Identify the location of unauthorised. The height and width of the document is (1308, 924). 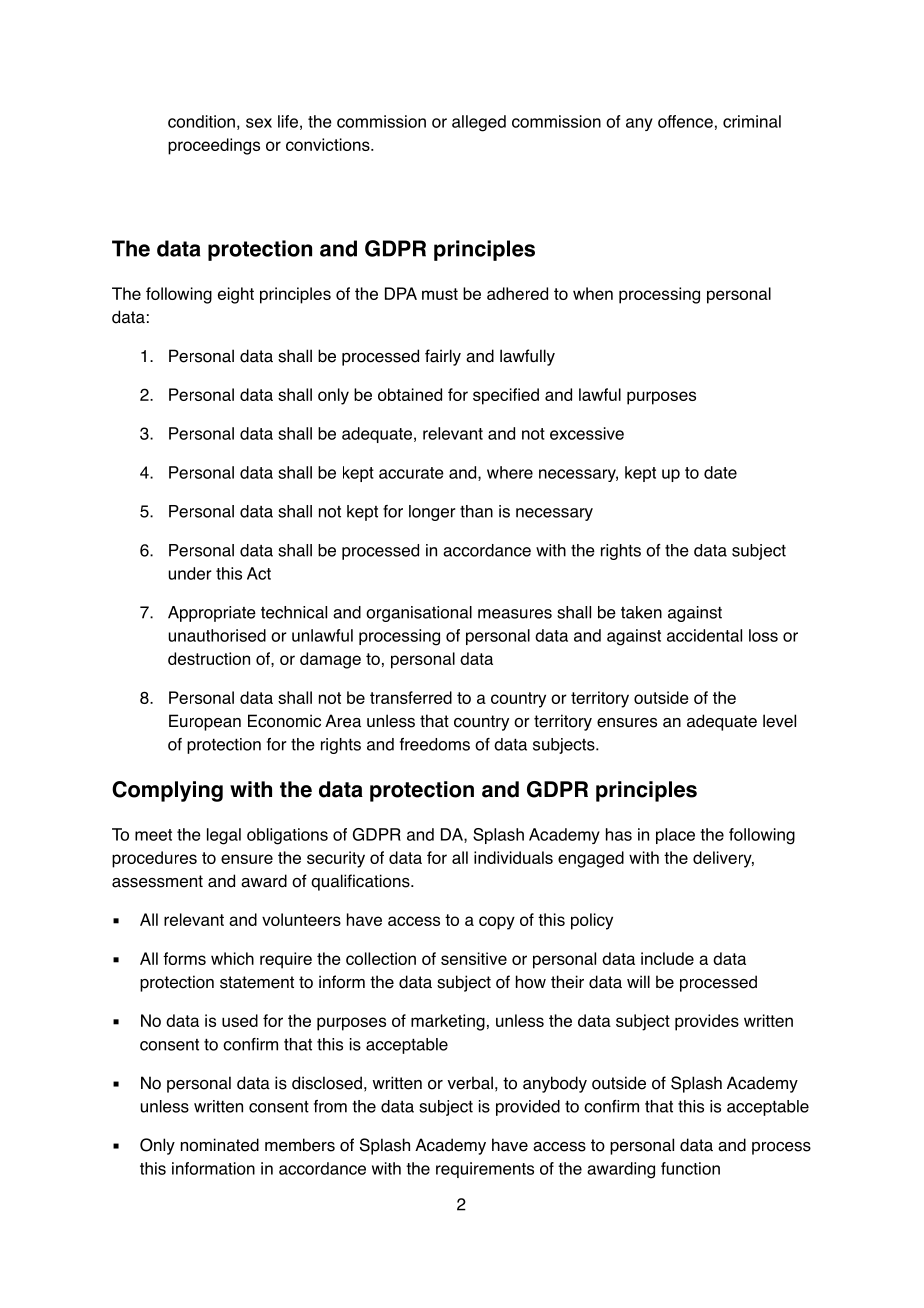
(217, 635).
